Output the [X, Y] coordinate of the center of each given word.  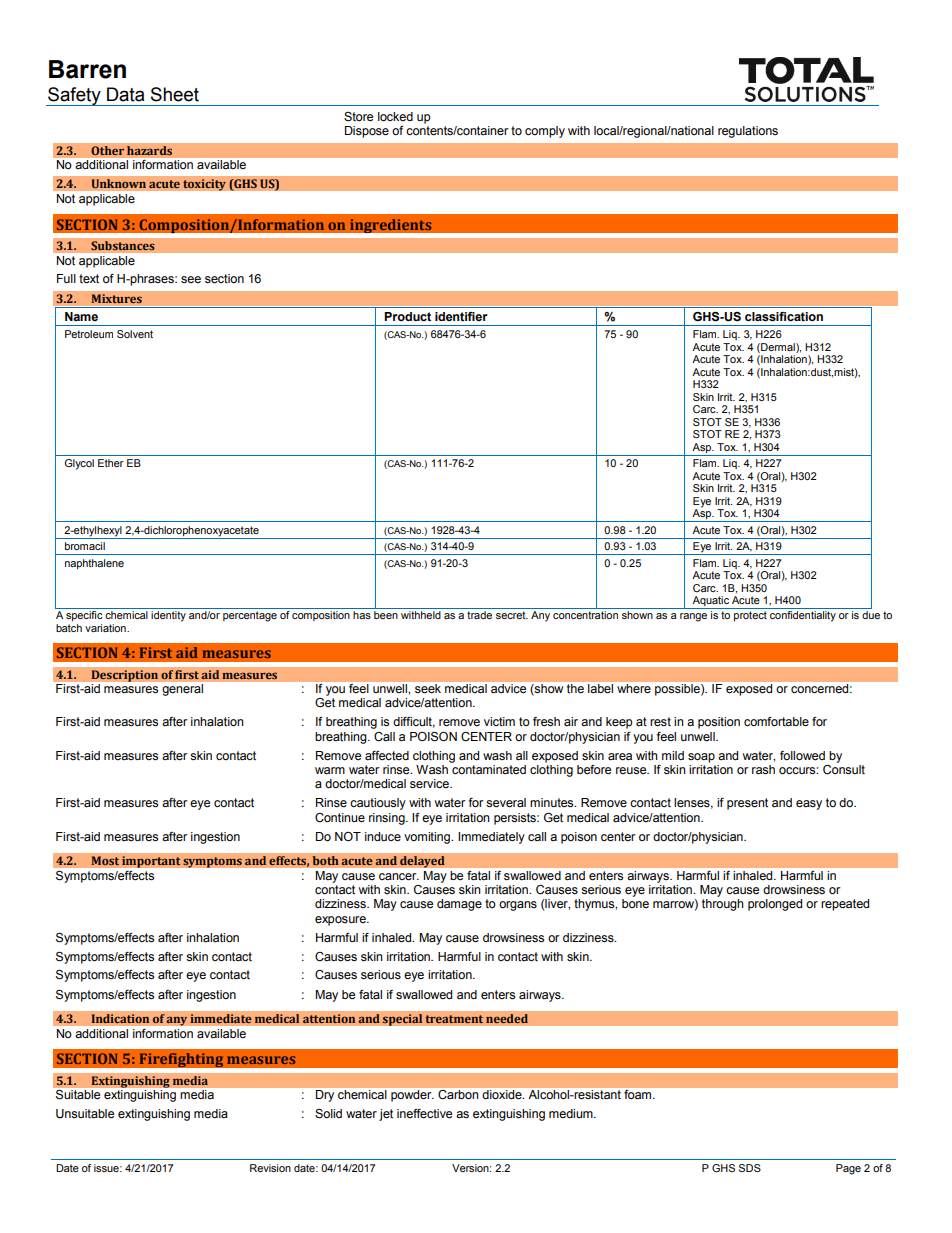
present [747, 804]
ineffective [424, 1114]
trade [479, 615]
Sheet [175, 94]
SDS [750, 1168]
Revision [270, 1168]
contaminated [488, 768]
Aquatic [710, 602]
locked [395, 117]
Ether [111, 463]
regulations [748, 132]
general [183, 690]
